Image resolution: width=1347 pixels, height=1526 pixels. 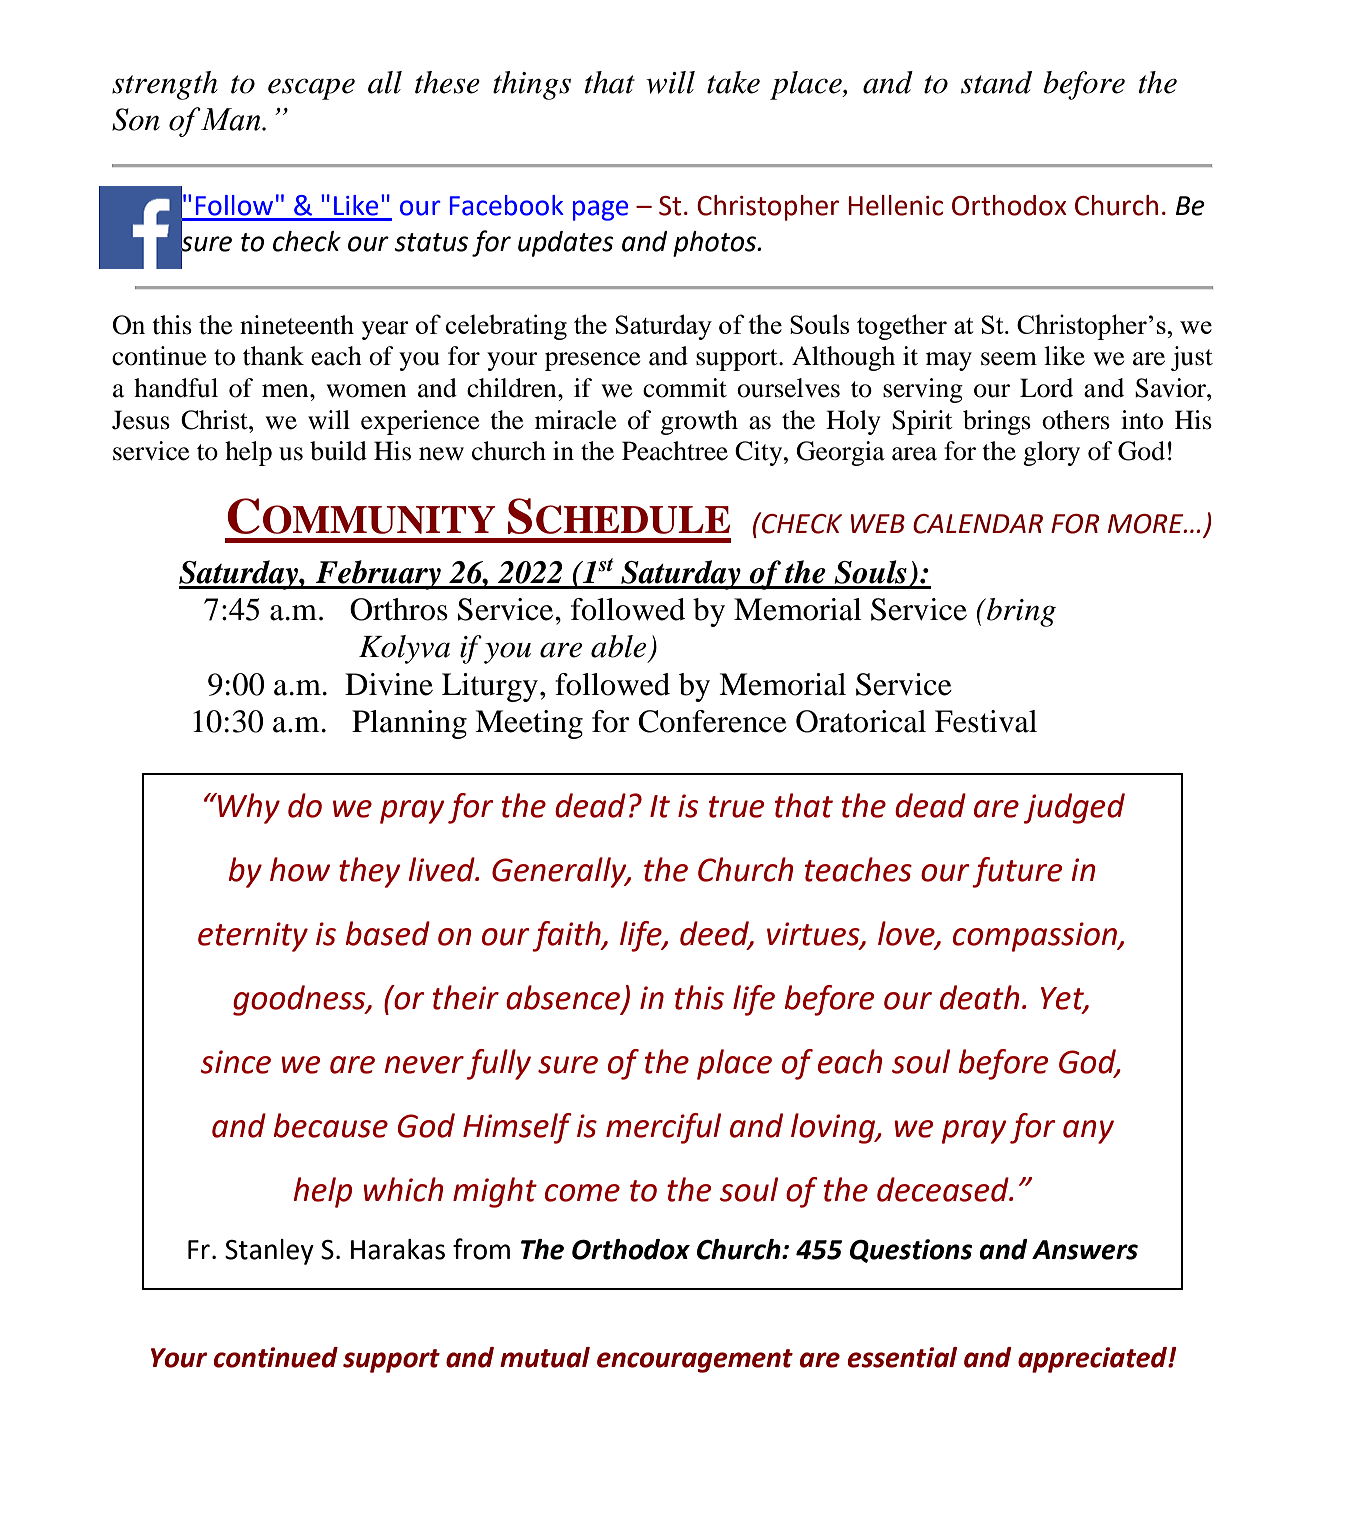 I want to click on faith, so click(x=567, y=936).
